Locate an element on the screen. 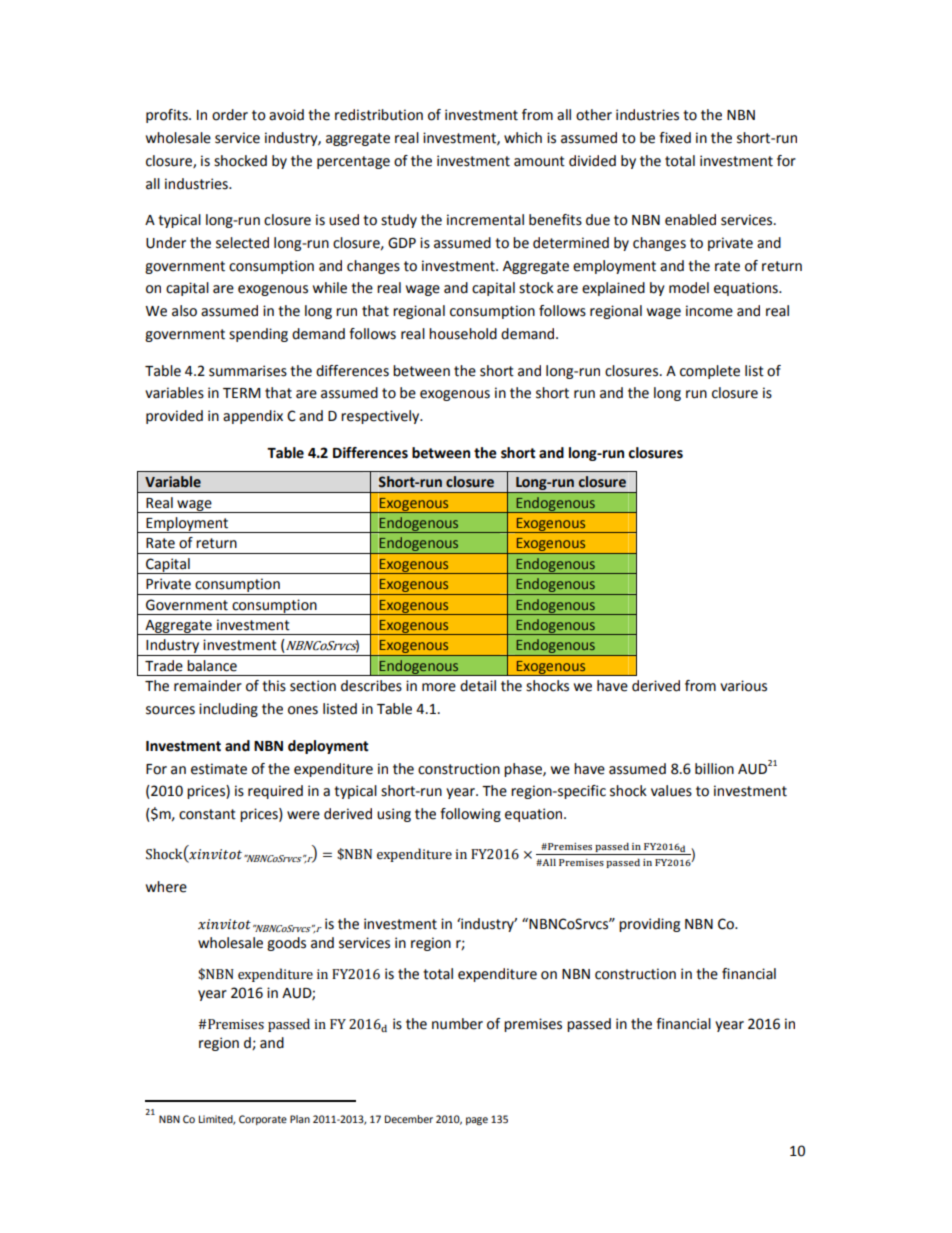 The height and width of the screenshot is (1233, 952). following is located at coordinates (470, 815).
